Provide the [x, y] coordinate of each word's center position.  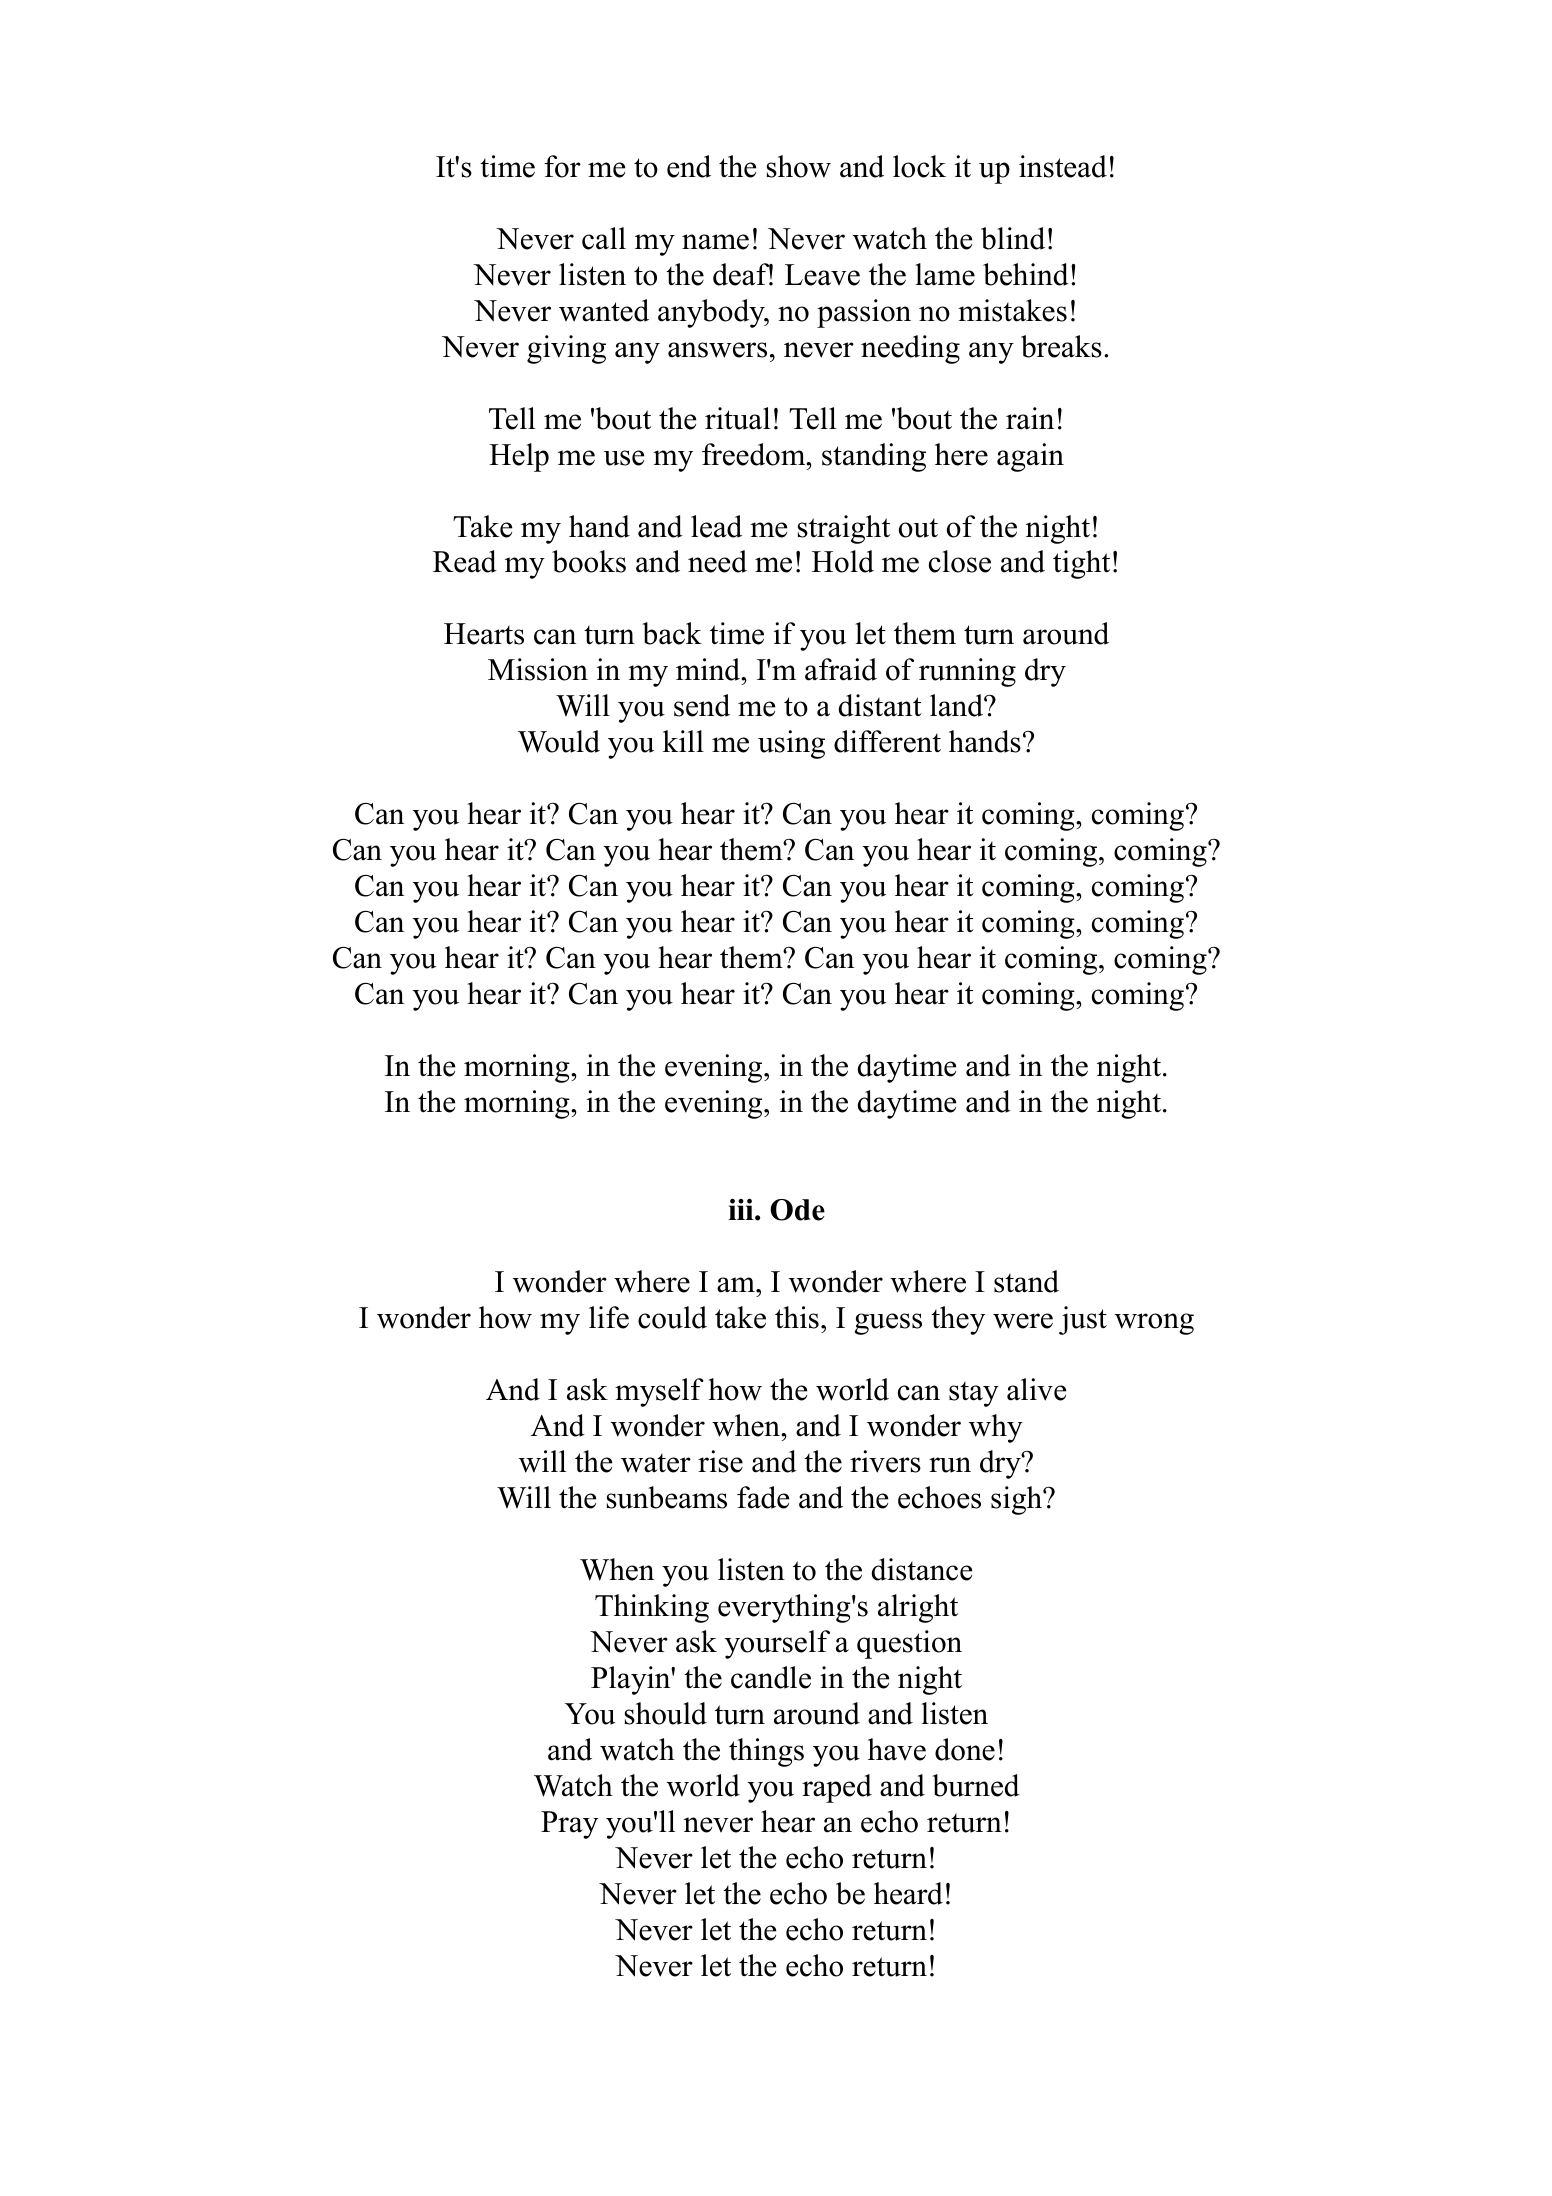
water [656, 1463]
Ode [797, 1210]
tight [1081, 564]
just [1083, 1320]
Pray [569, 1825]
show [798, 166]
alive [1036, 1389]
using [791, 744]
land [957, 705]
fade [763, 1497]
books [589, 561]
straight [843, 529]
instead [1063, 166]
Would [559, 741]
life [609, 1317]
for [562, 166]
